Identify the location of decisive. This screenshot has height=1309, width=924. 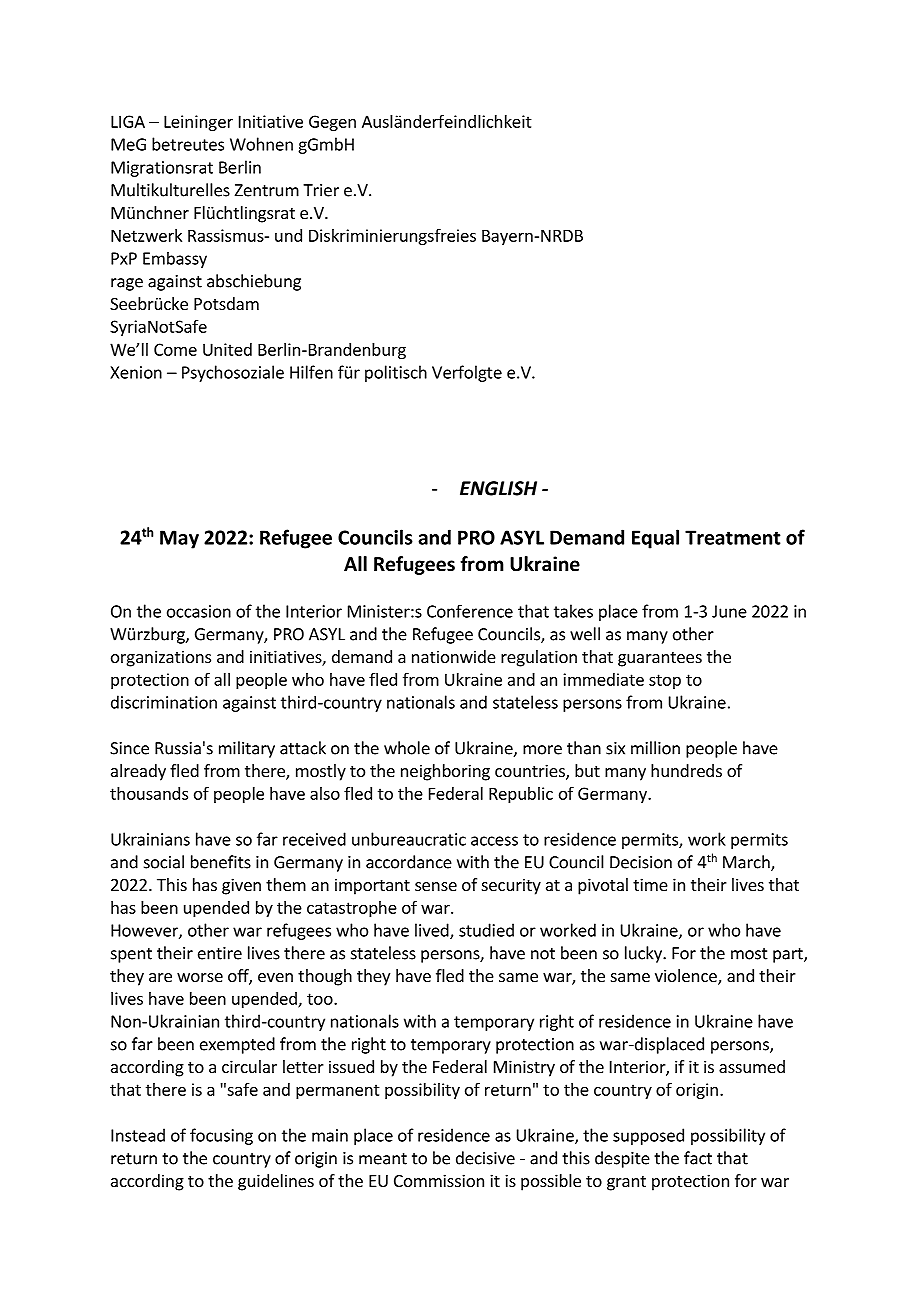
(485, 1158).
